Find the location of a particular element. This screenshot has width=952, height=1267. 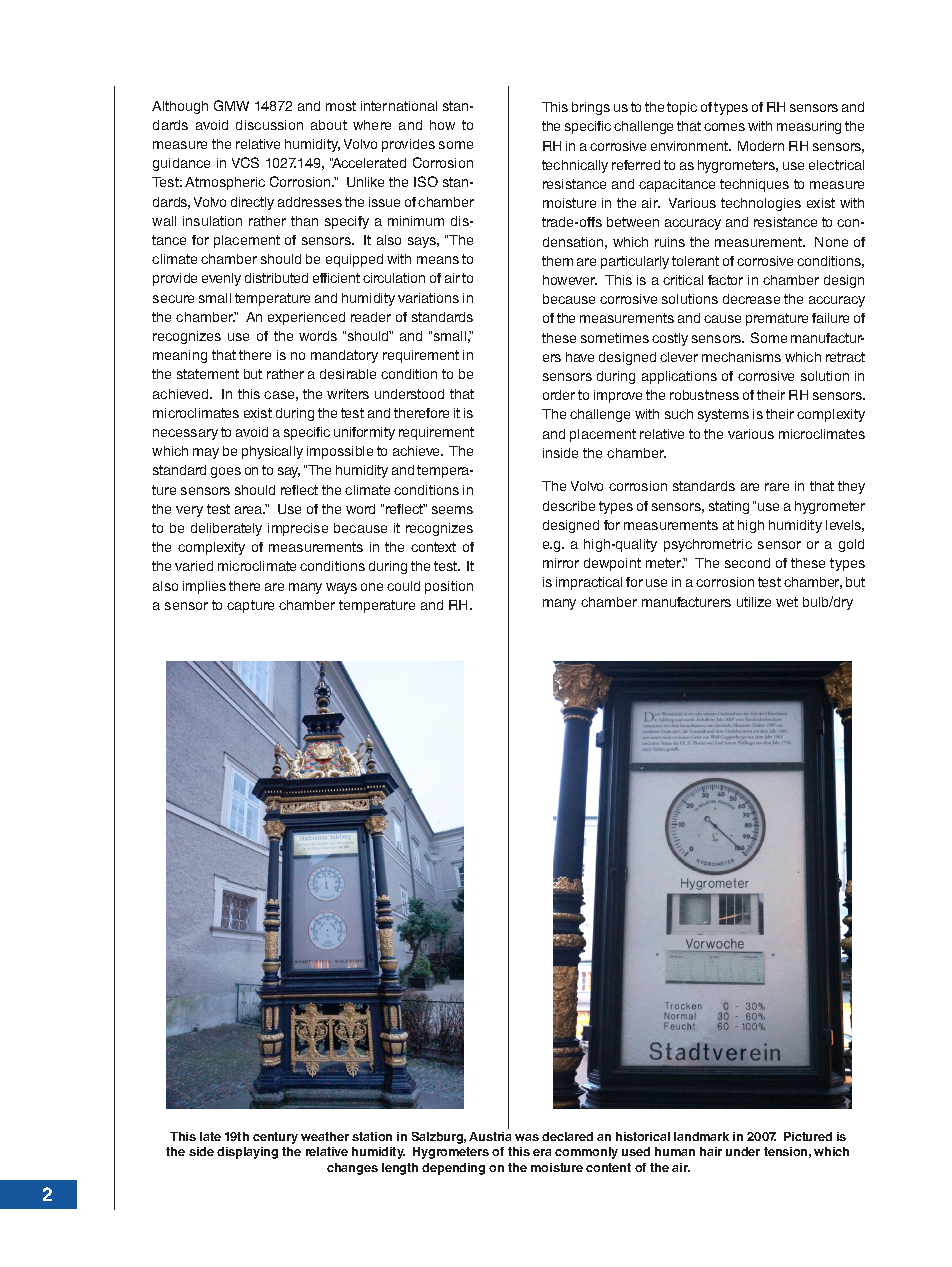

mechanisms is located at coordinates (741, 357).
